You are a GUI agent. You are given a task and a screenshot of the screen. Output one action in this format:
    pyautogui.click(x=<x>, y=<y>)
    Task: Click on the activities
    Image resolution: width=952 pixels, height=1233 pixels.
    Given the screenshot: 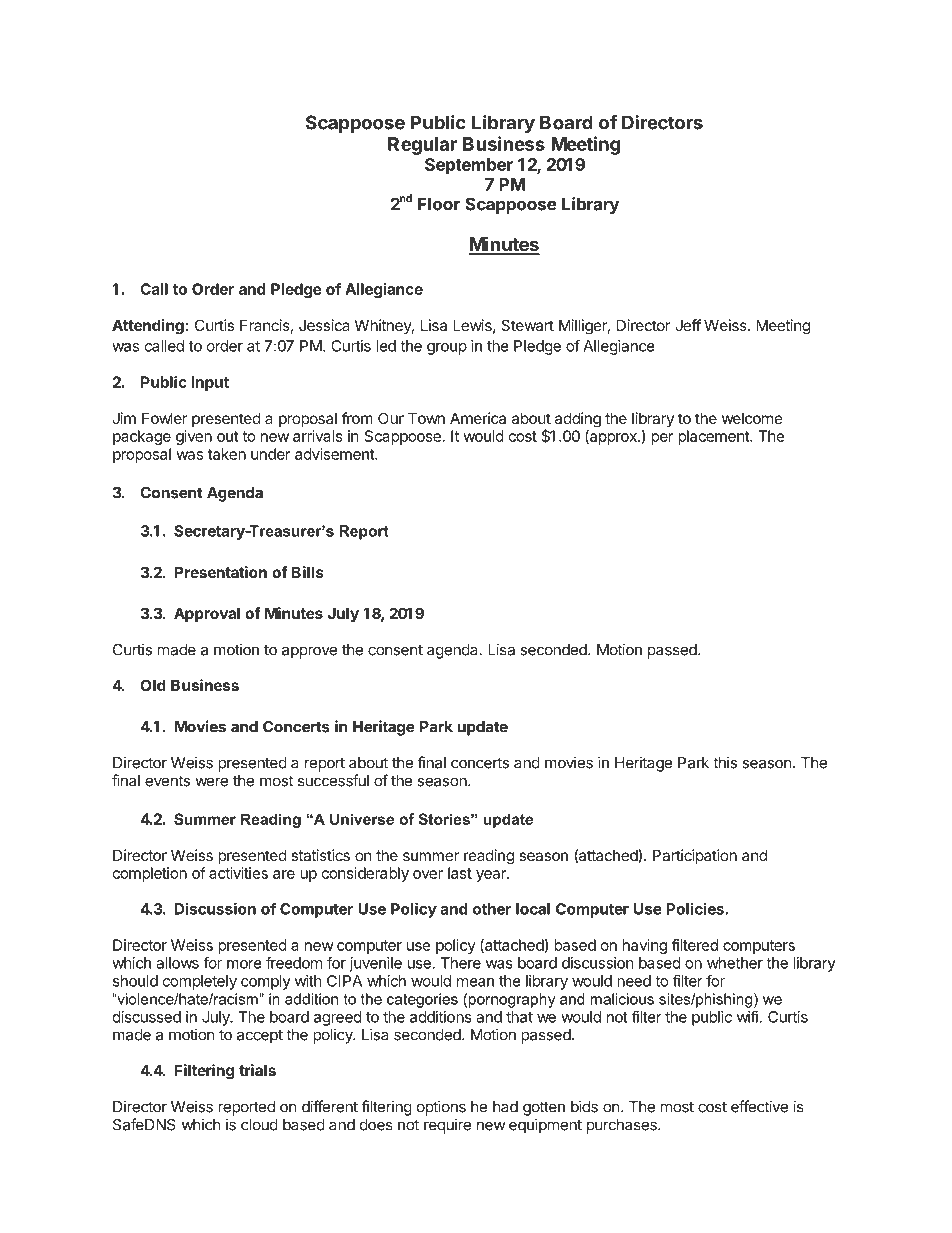 What is the action you would take?
    pyautogui.click(x=238, y=873)
